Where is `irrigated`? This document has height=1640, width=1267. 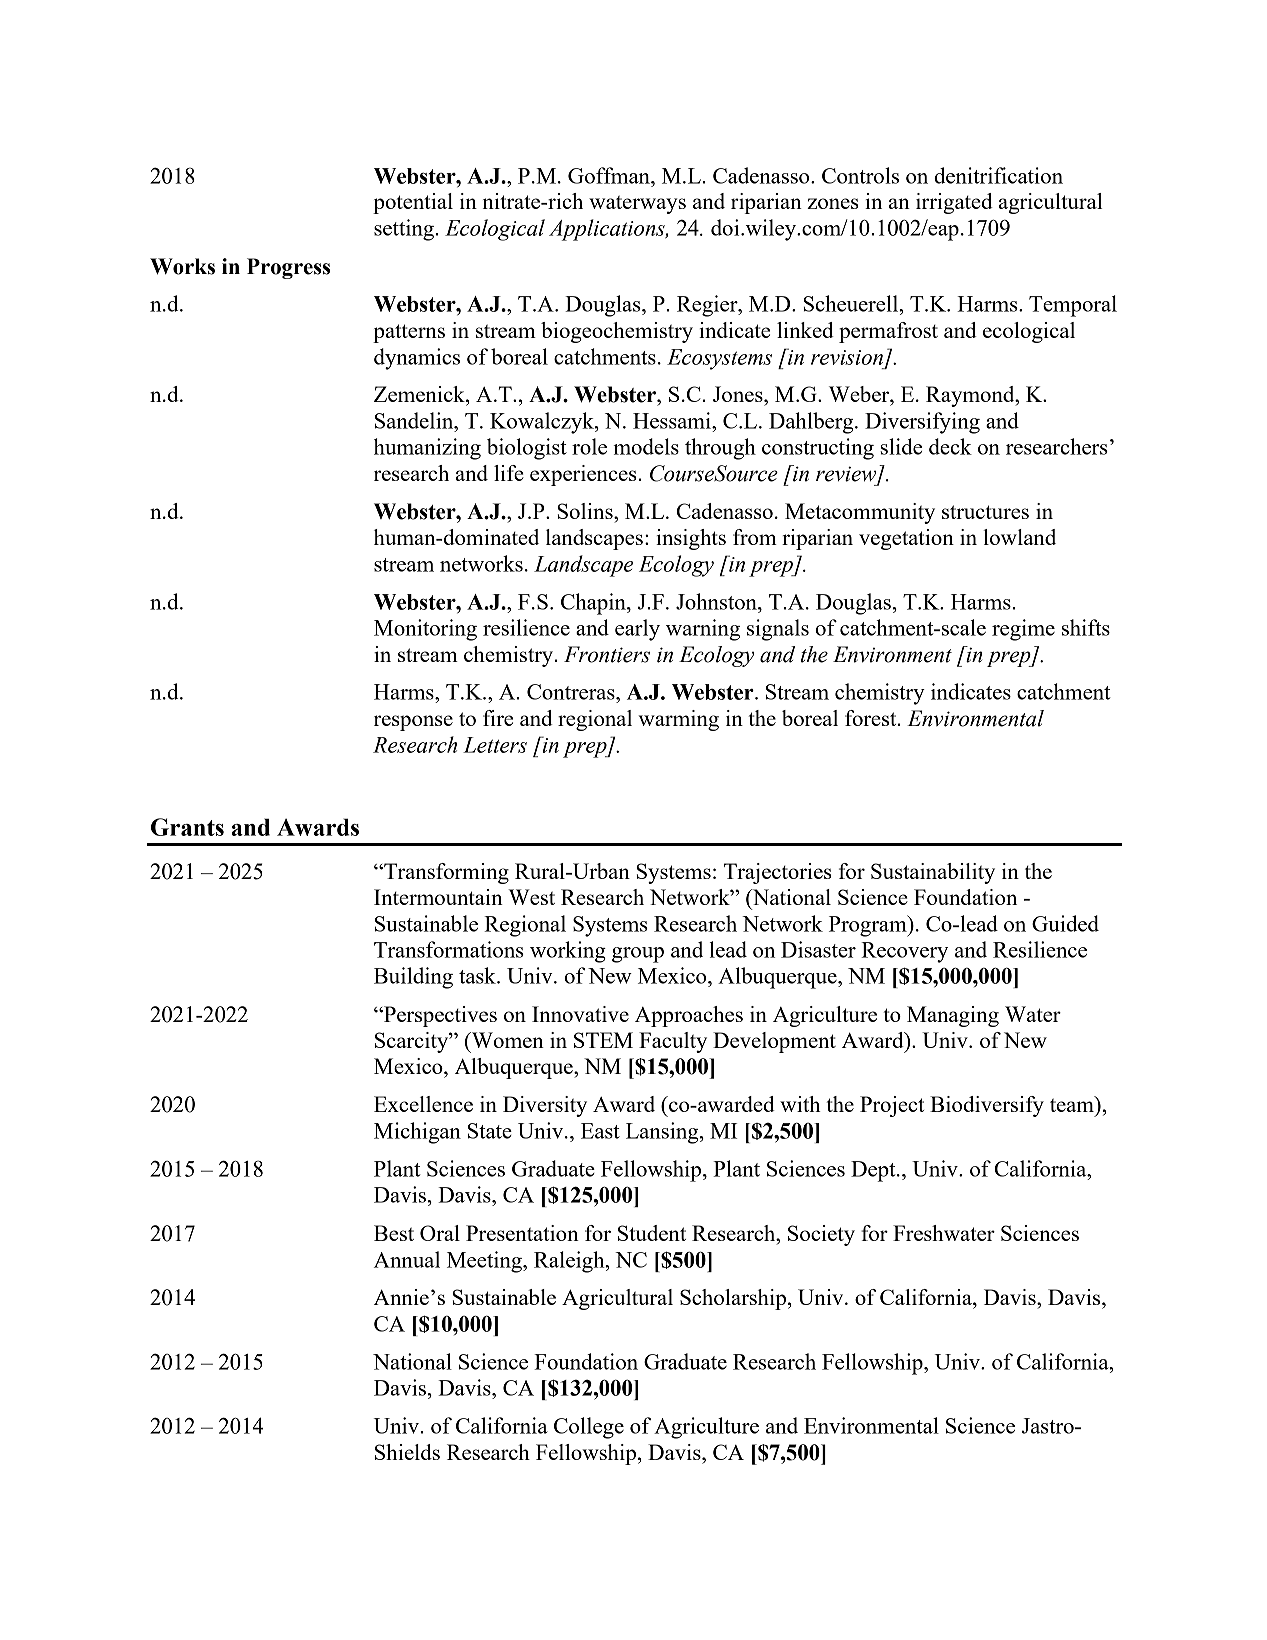 irrigated is located at coordinates (954, 203).
